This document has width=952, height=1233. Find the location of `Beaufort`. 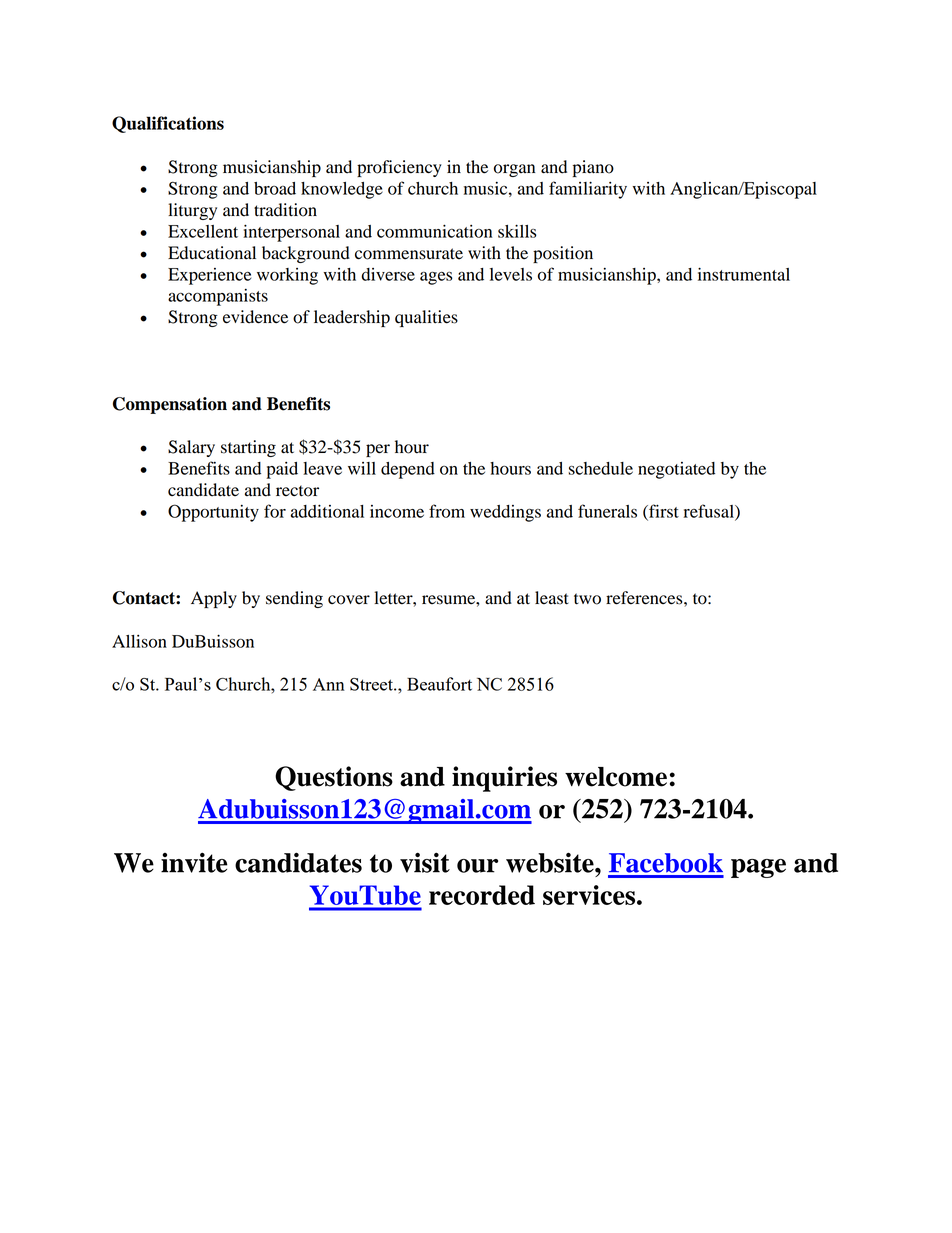

Beaufort is located at coordinates (439, 684).
